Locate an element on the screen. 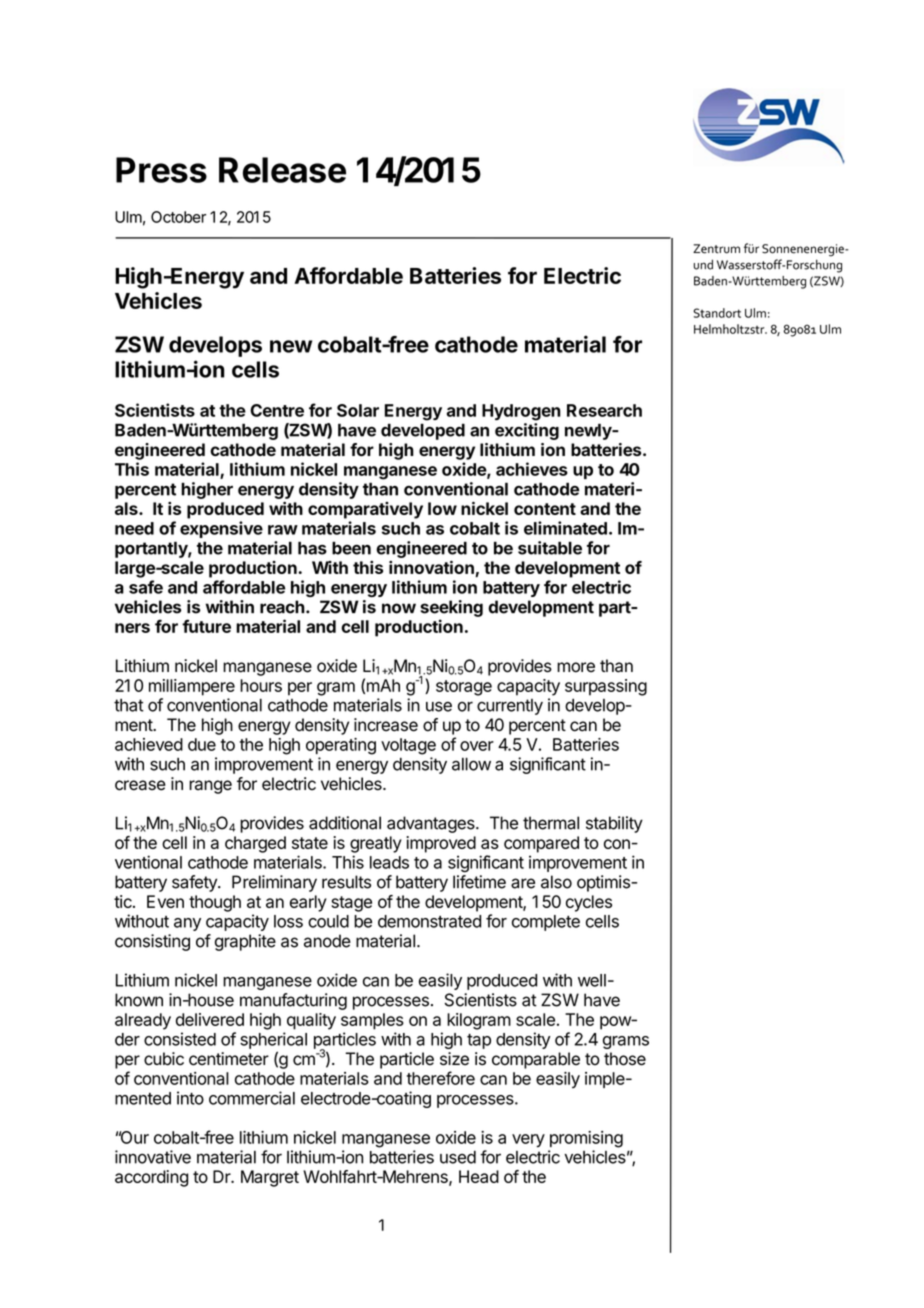 This screenshot has height=1308, width=924. innovative is located at coordinates (153, 1157).
